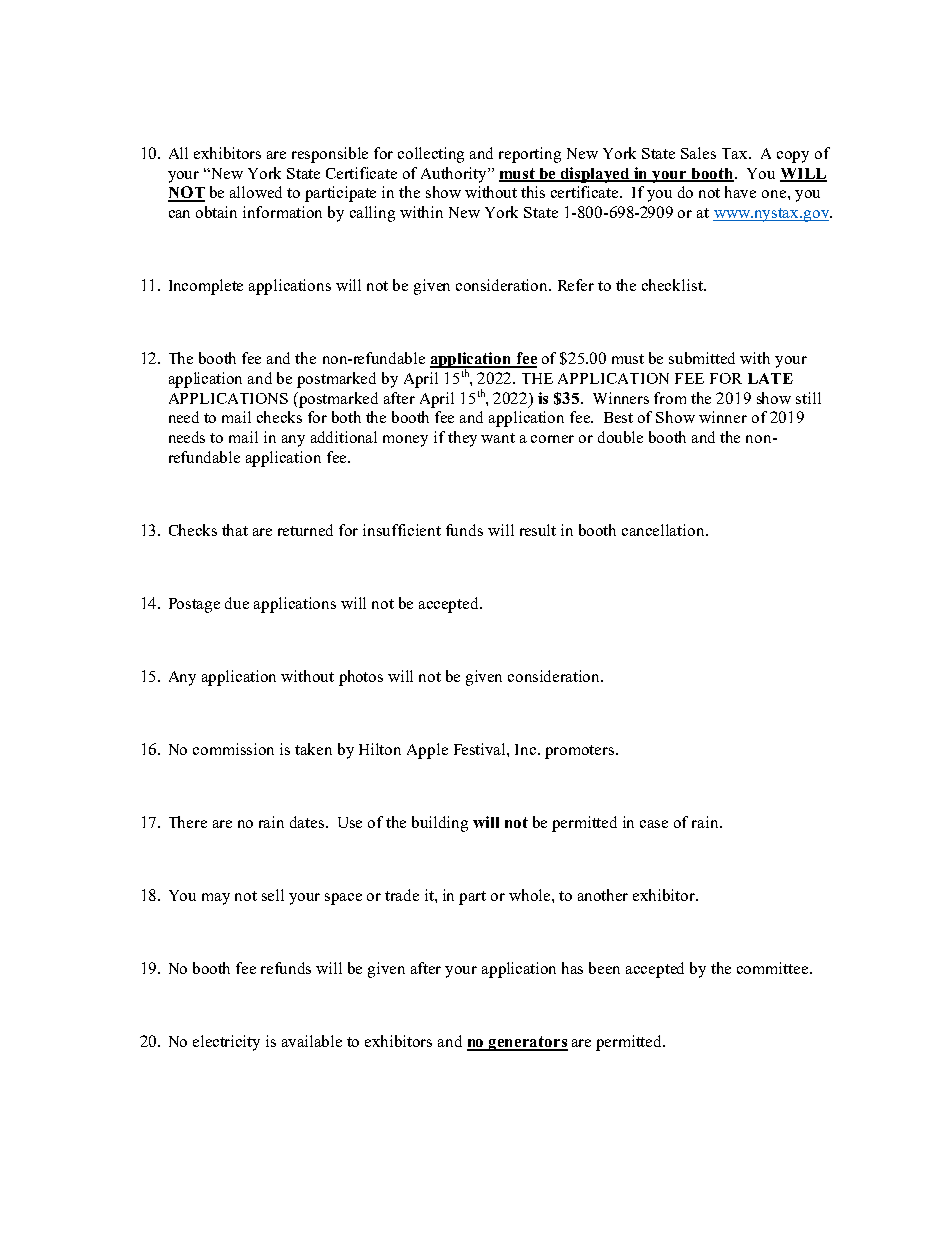 This screenshot has height=1233, width=952. Describe the element at coordinates (527, 1043) in the screenshot. I see `generators` at that location.
